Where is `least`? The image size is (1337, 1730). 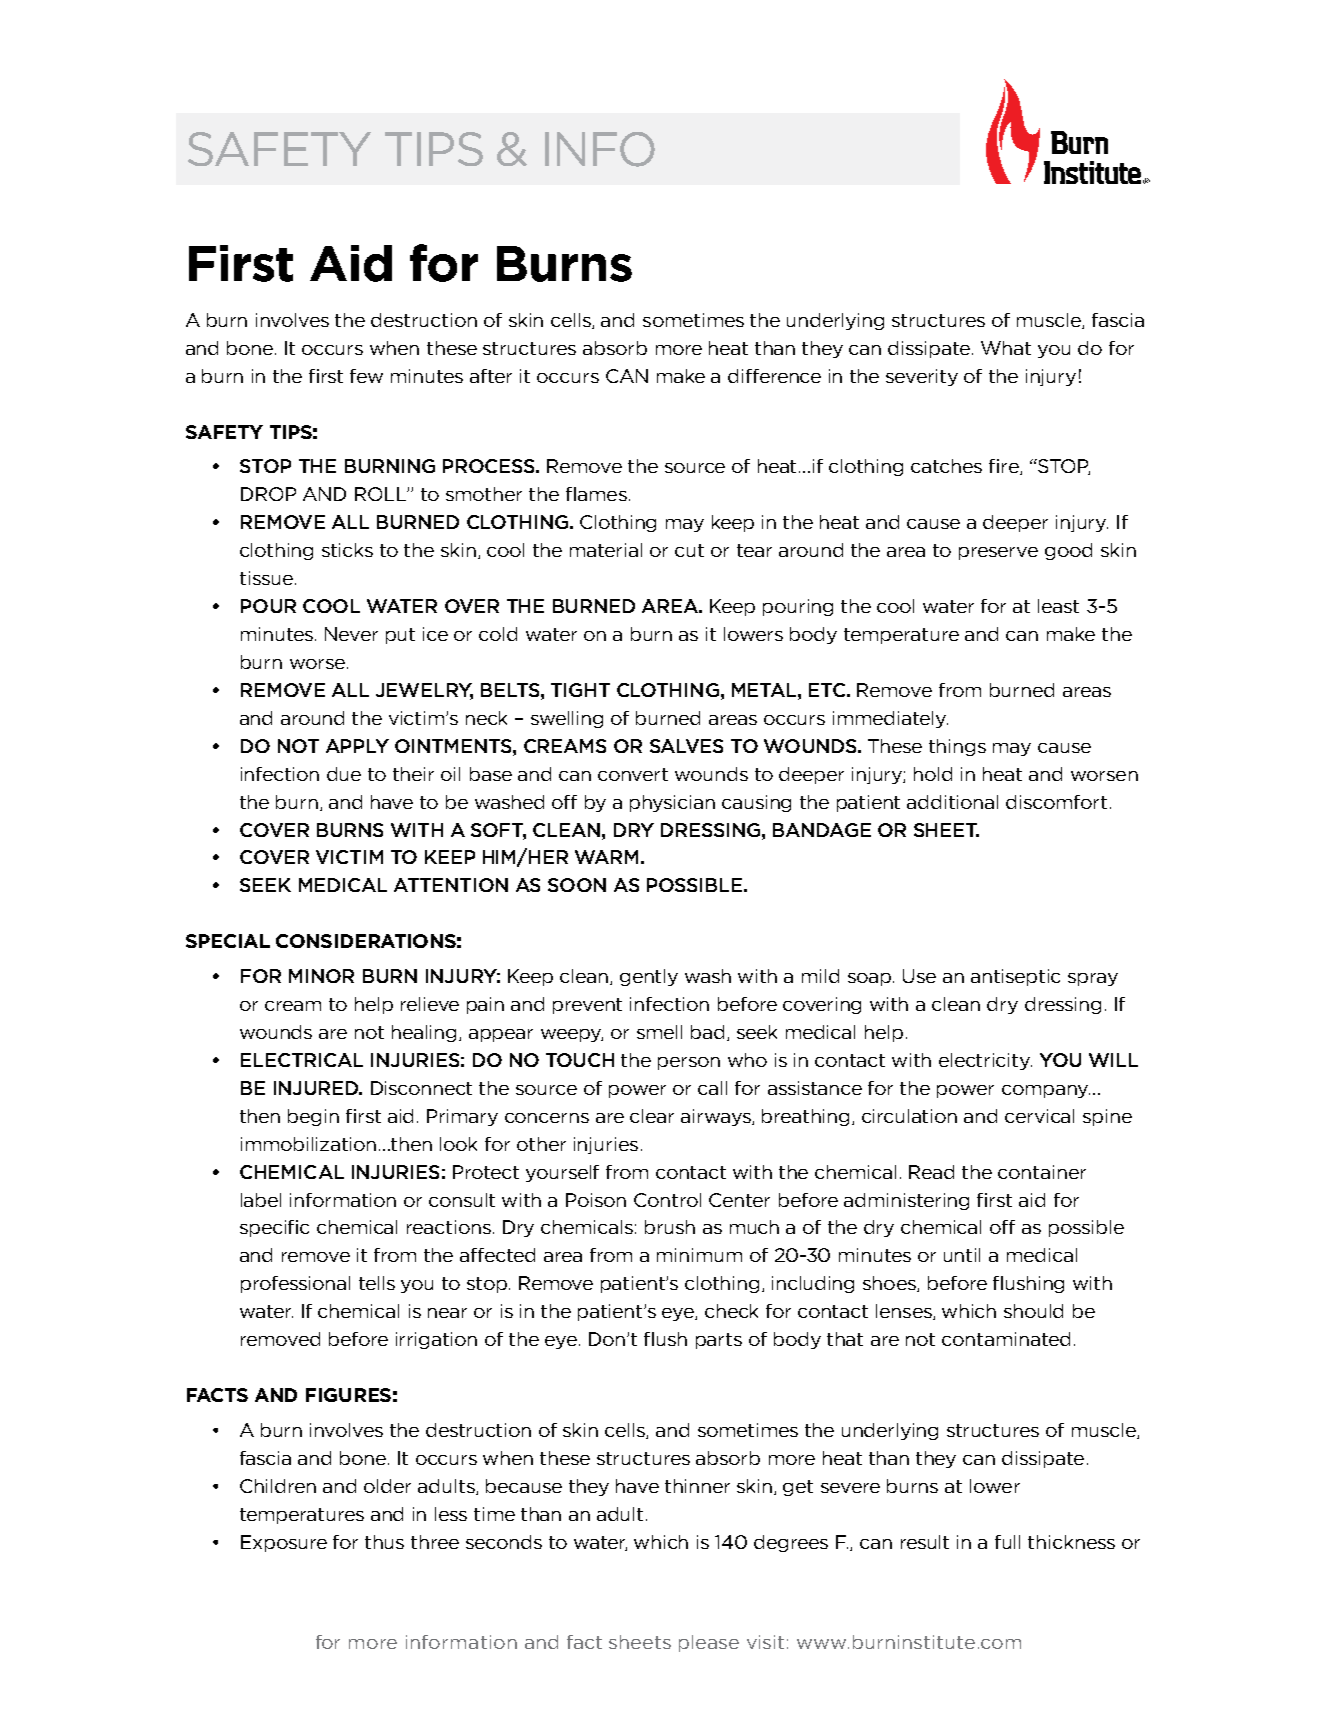
least is located at coordinates (1058, 606).
